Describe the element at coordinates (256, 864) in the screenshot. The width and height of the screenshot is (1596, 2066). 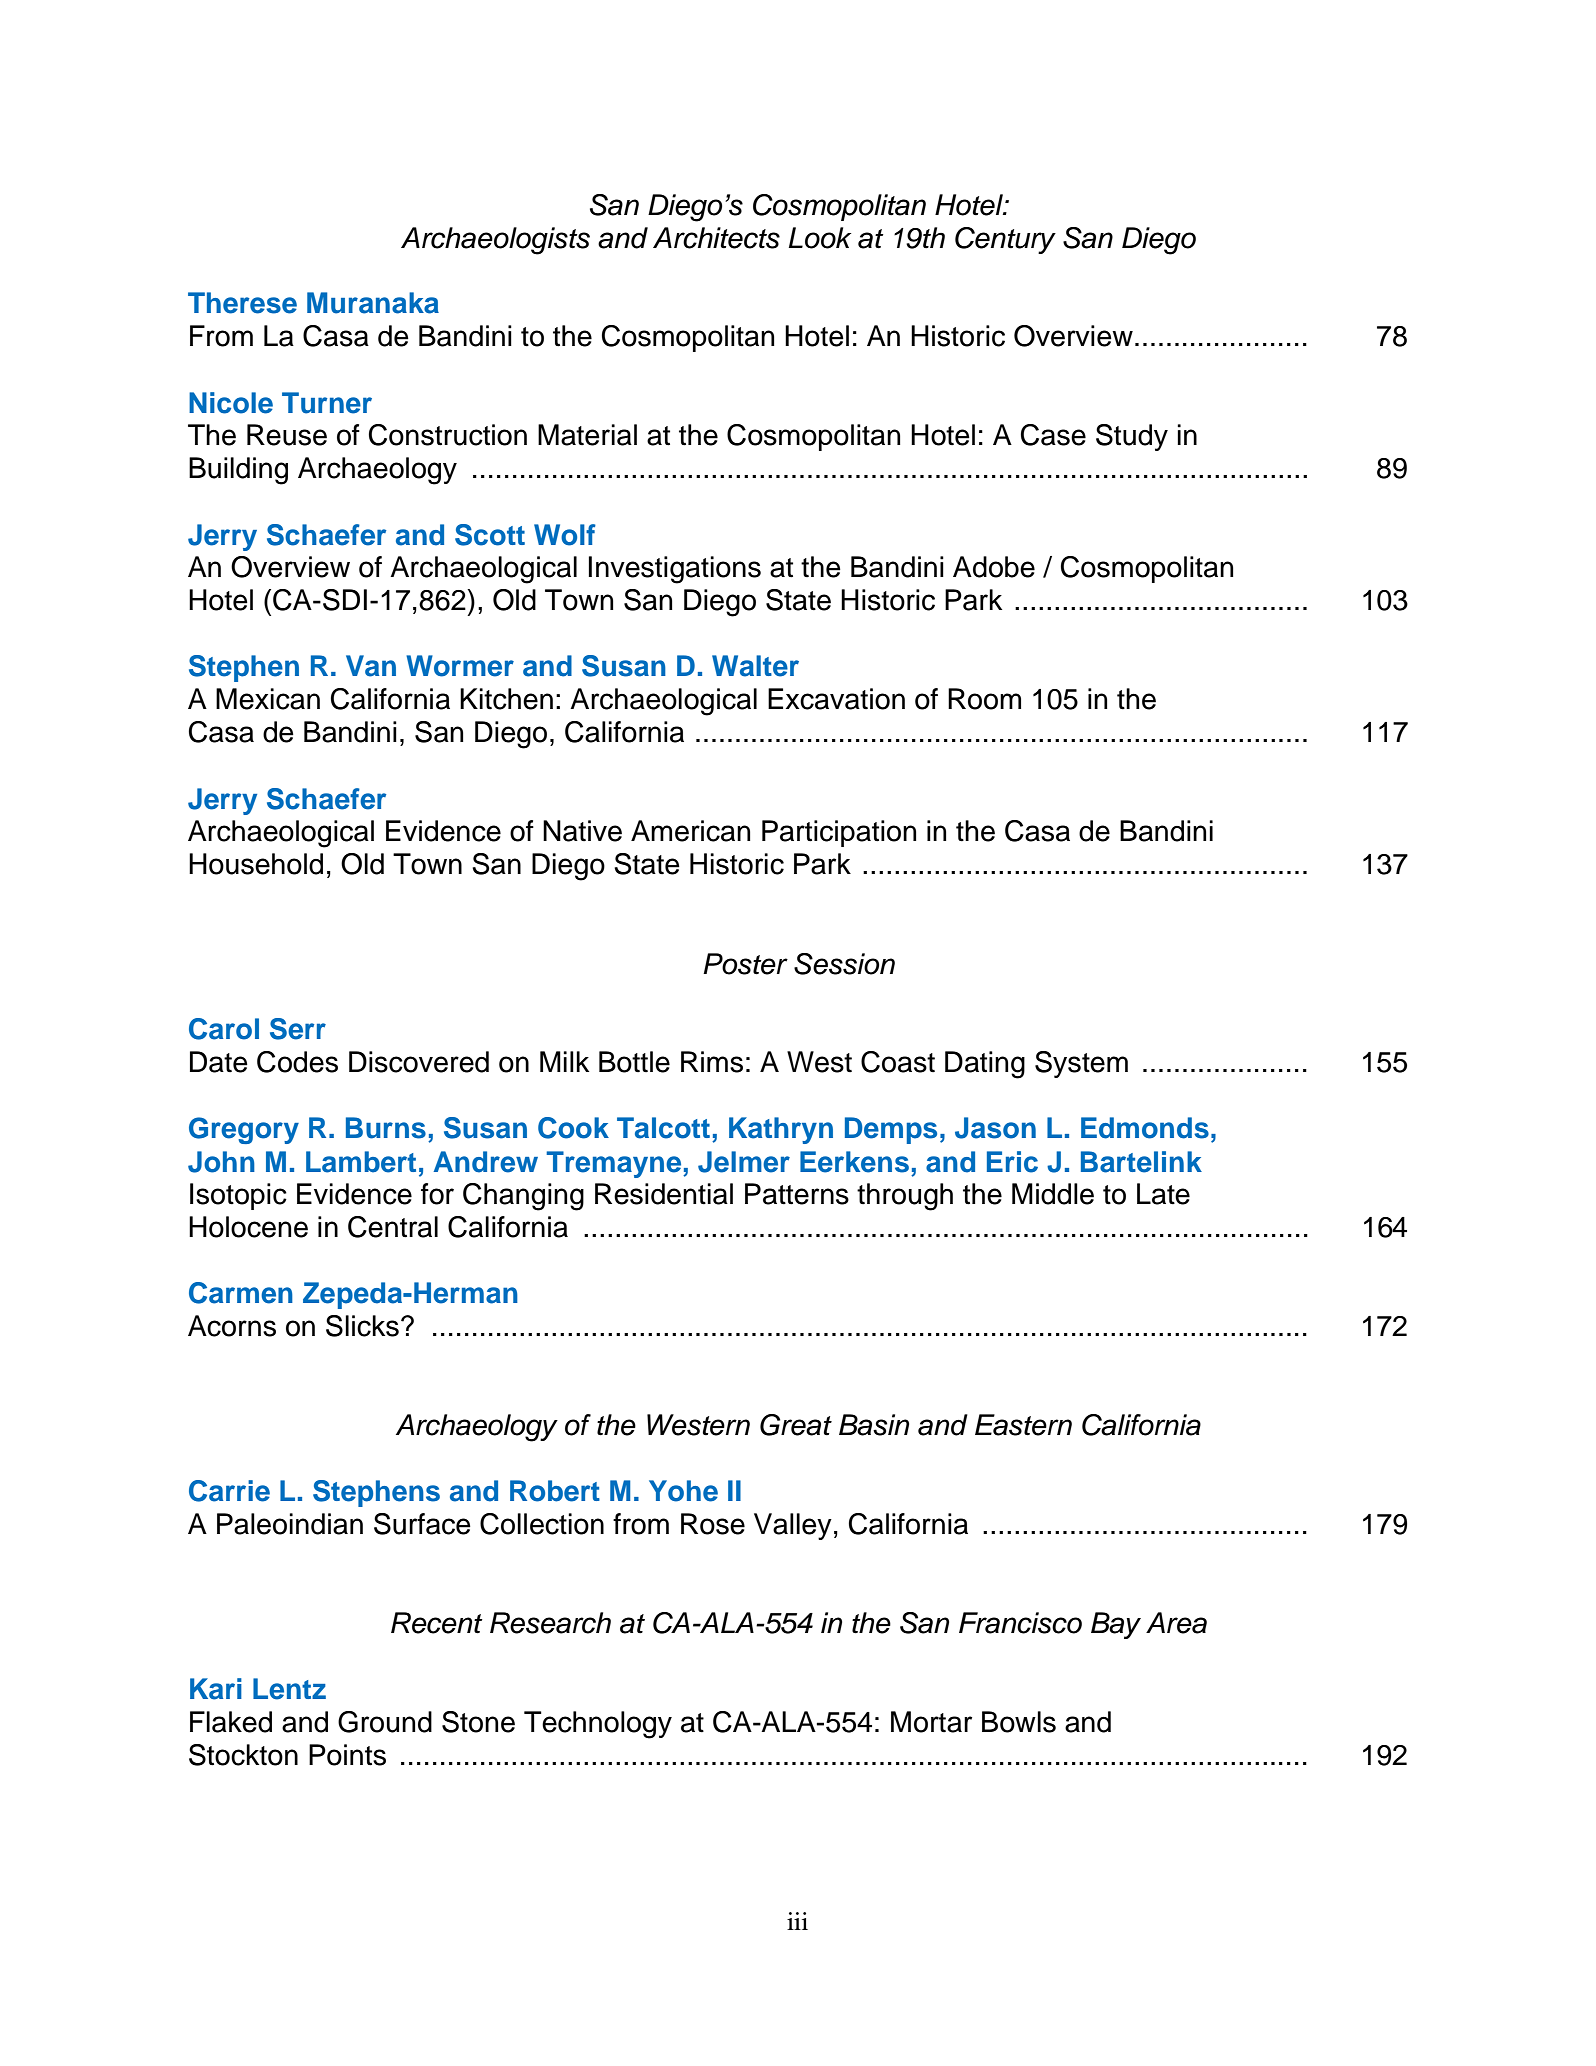
I see `Household` at that location.
